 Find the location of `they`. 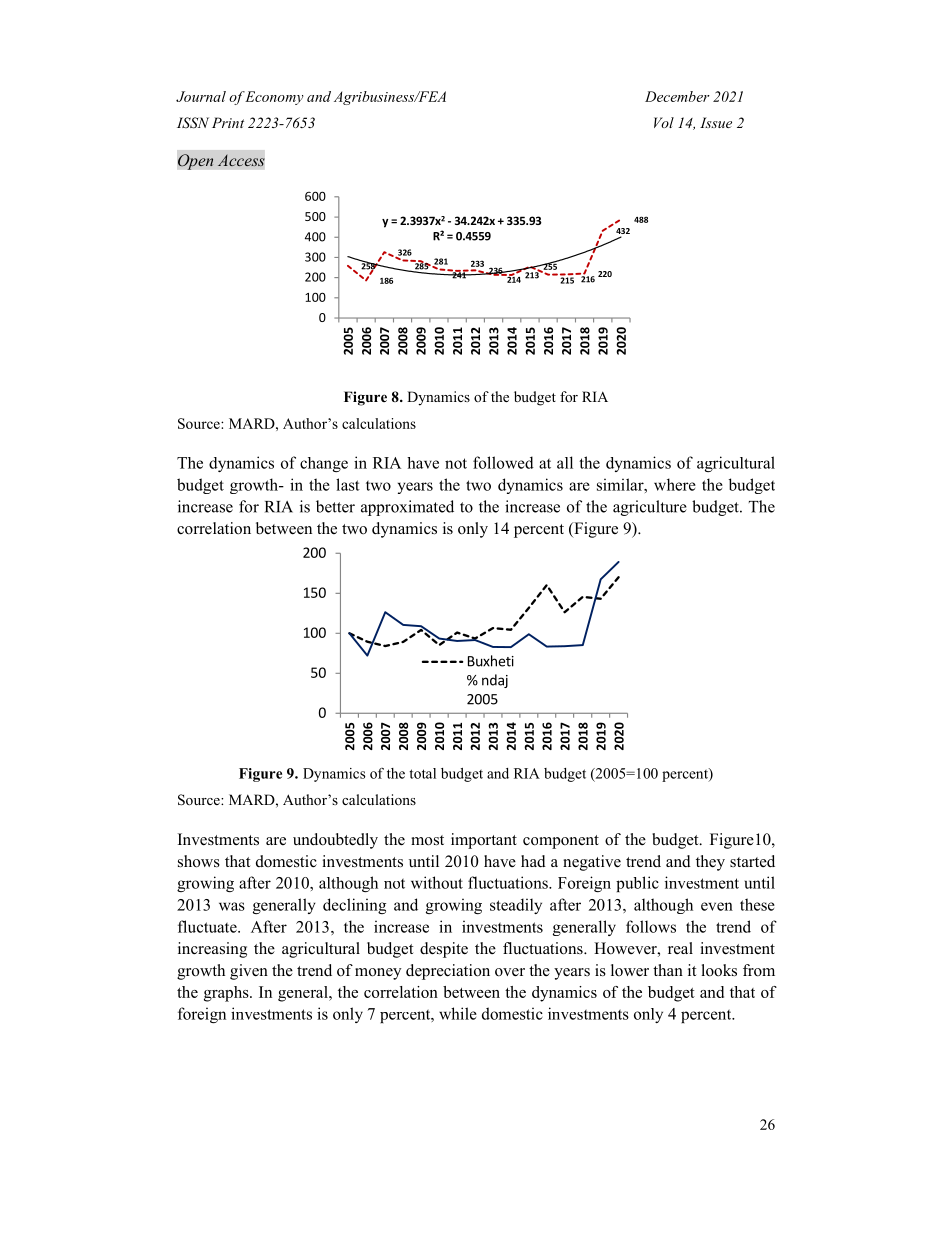

they is located at coordinates (710, 863).
